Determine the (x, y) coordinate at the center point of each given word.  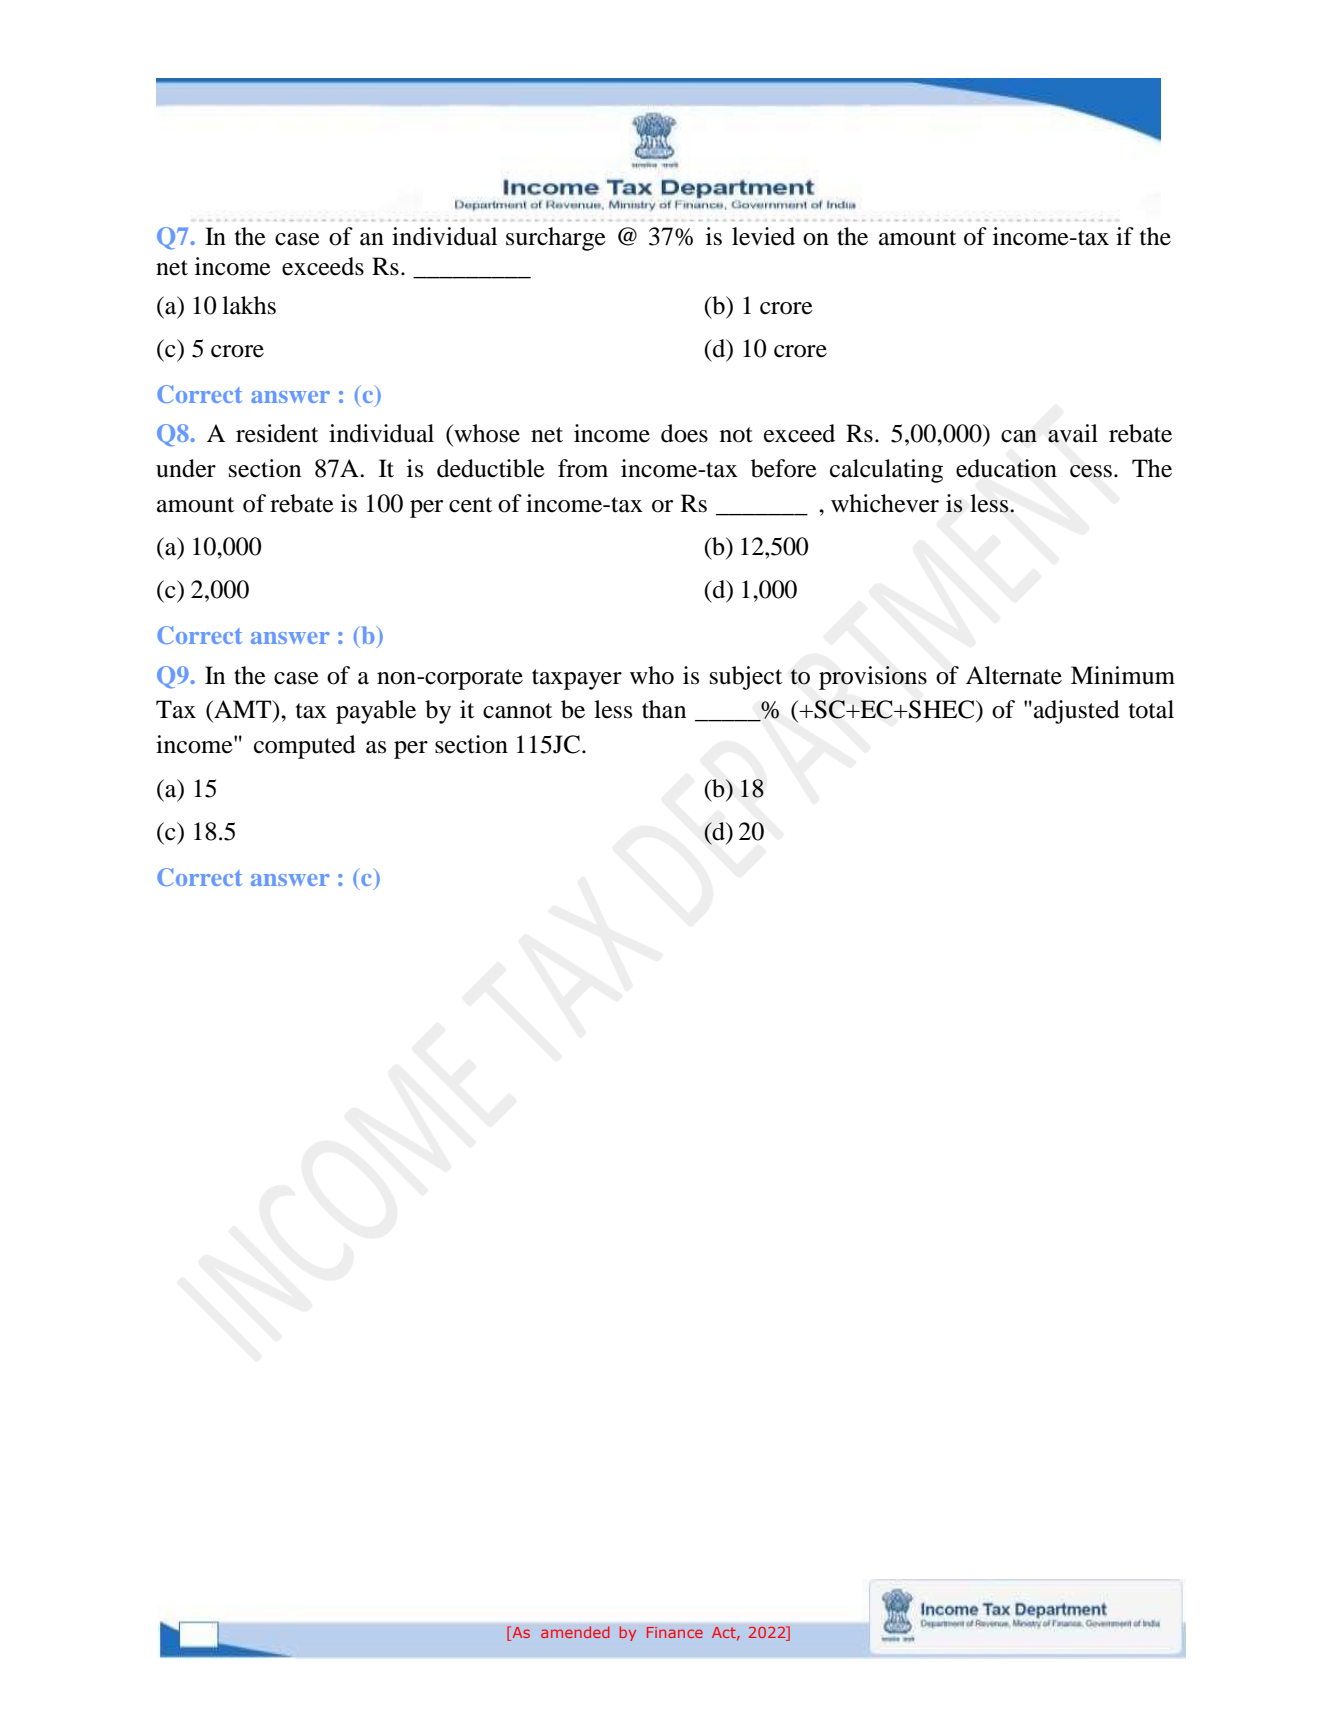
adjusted (1077, 712)
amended (575, 1632)
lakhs (249, 305)
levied (763, 236)
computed (305, 747)
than (664, 709)
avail (1073, 433)
